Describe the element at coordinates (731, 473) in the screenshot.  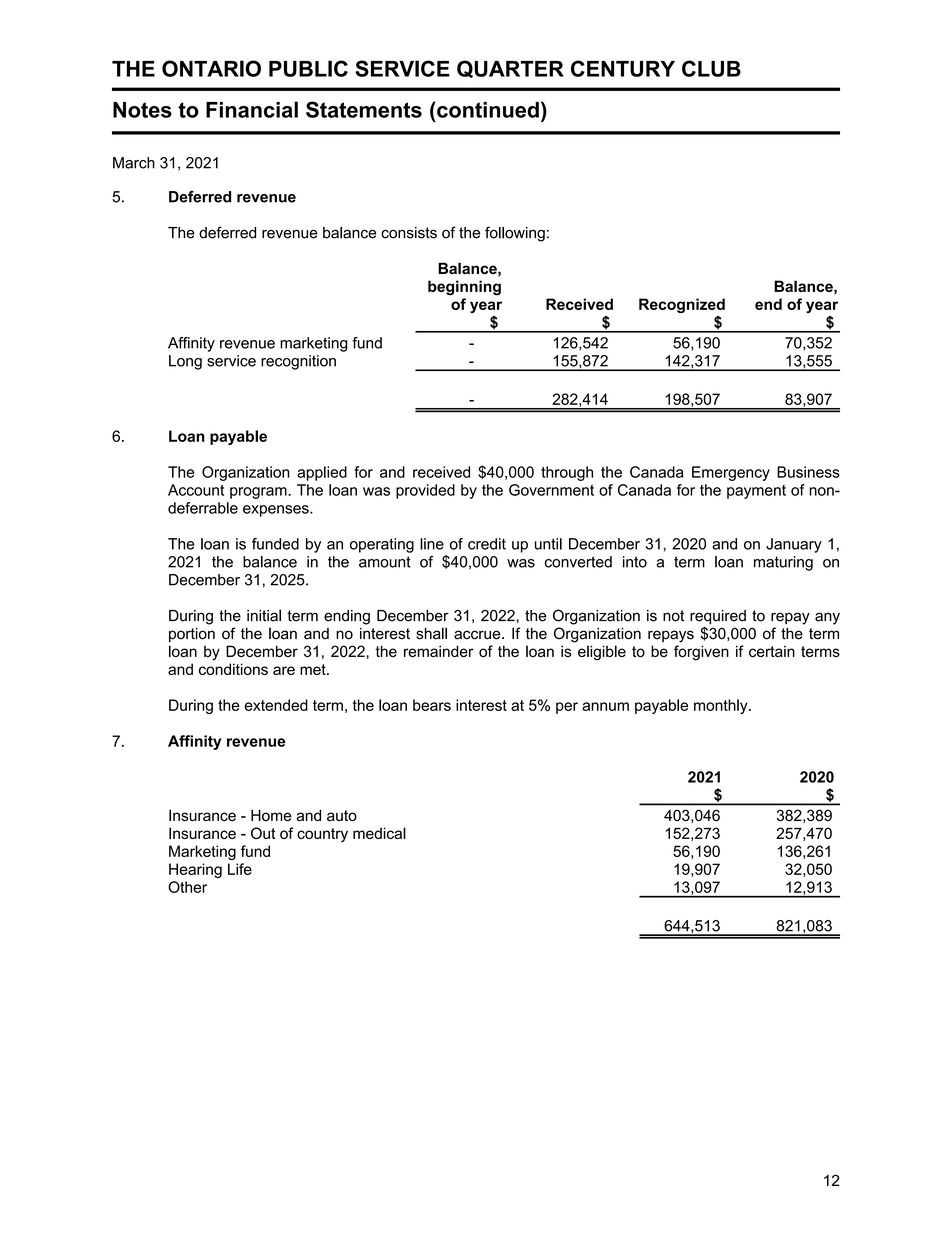
I see `Emergency` at that location.
